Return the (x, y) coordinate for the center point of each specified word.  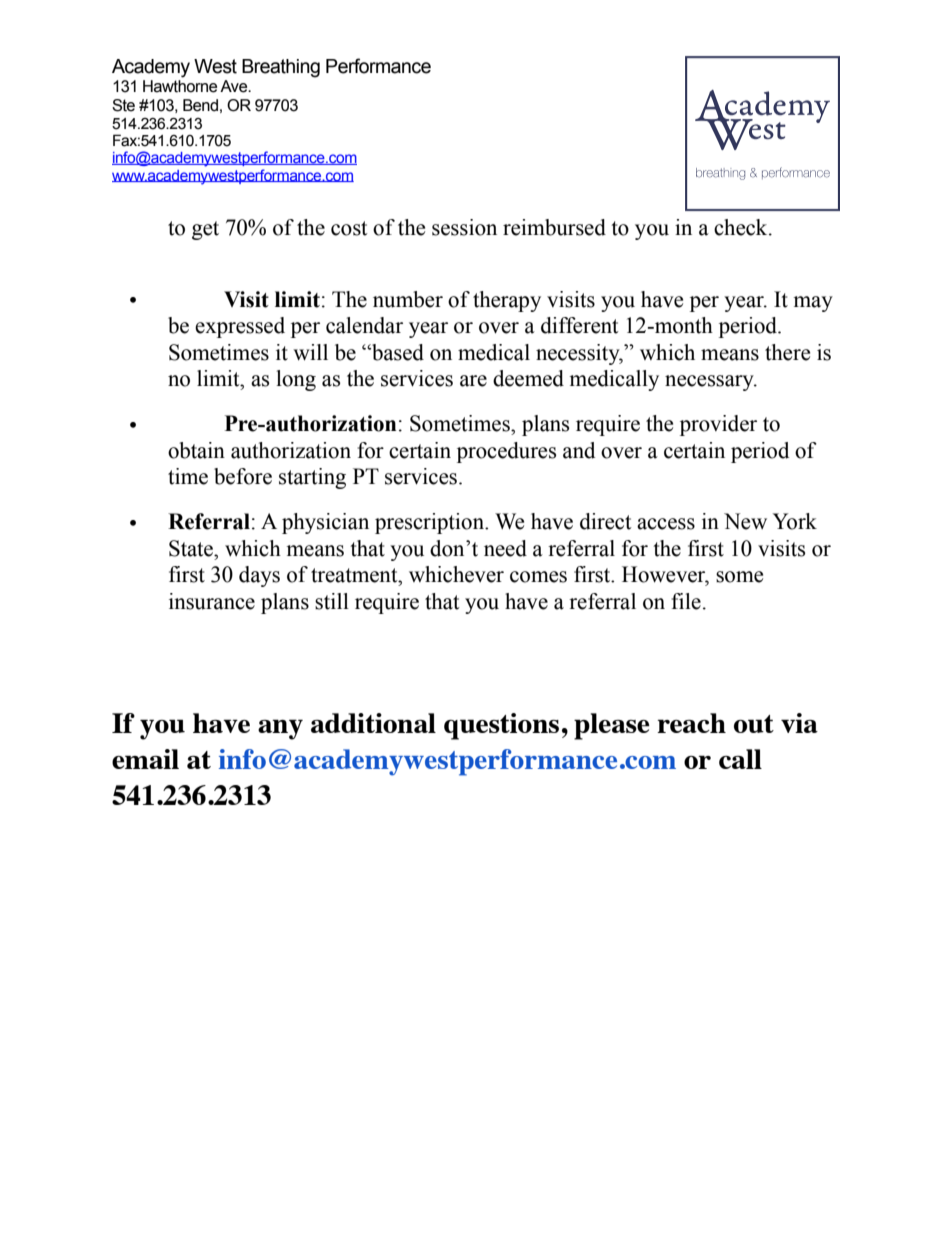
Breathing (281, 68)
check (742, 227)
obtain (196, 450)
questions (501, 726)
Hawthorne (180, 86)
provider (718, 425)
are (473, 381)
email (145, 759)
